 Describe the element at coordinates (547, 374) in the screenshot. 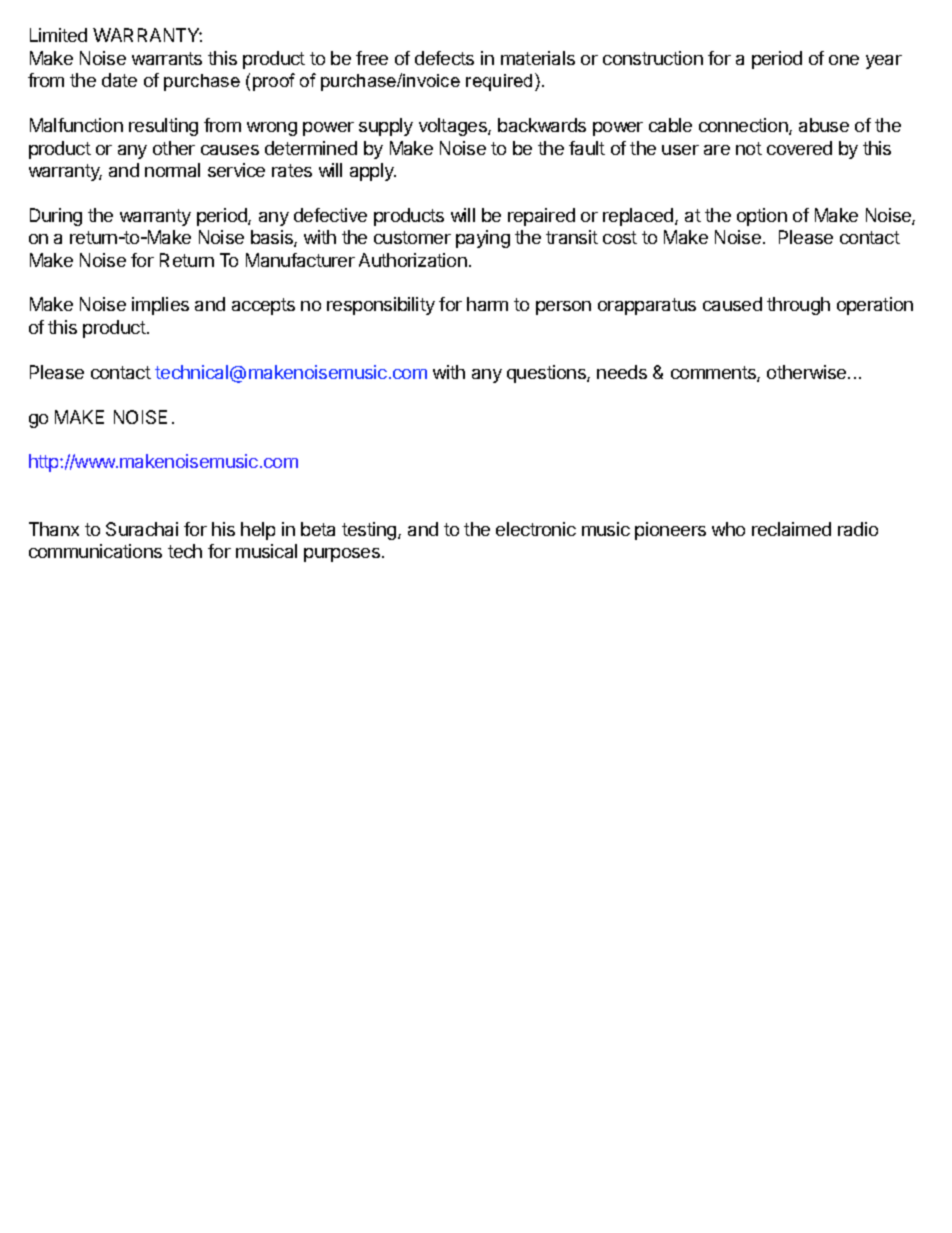

I see `questions` at that location.
